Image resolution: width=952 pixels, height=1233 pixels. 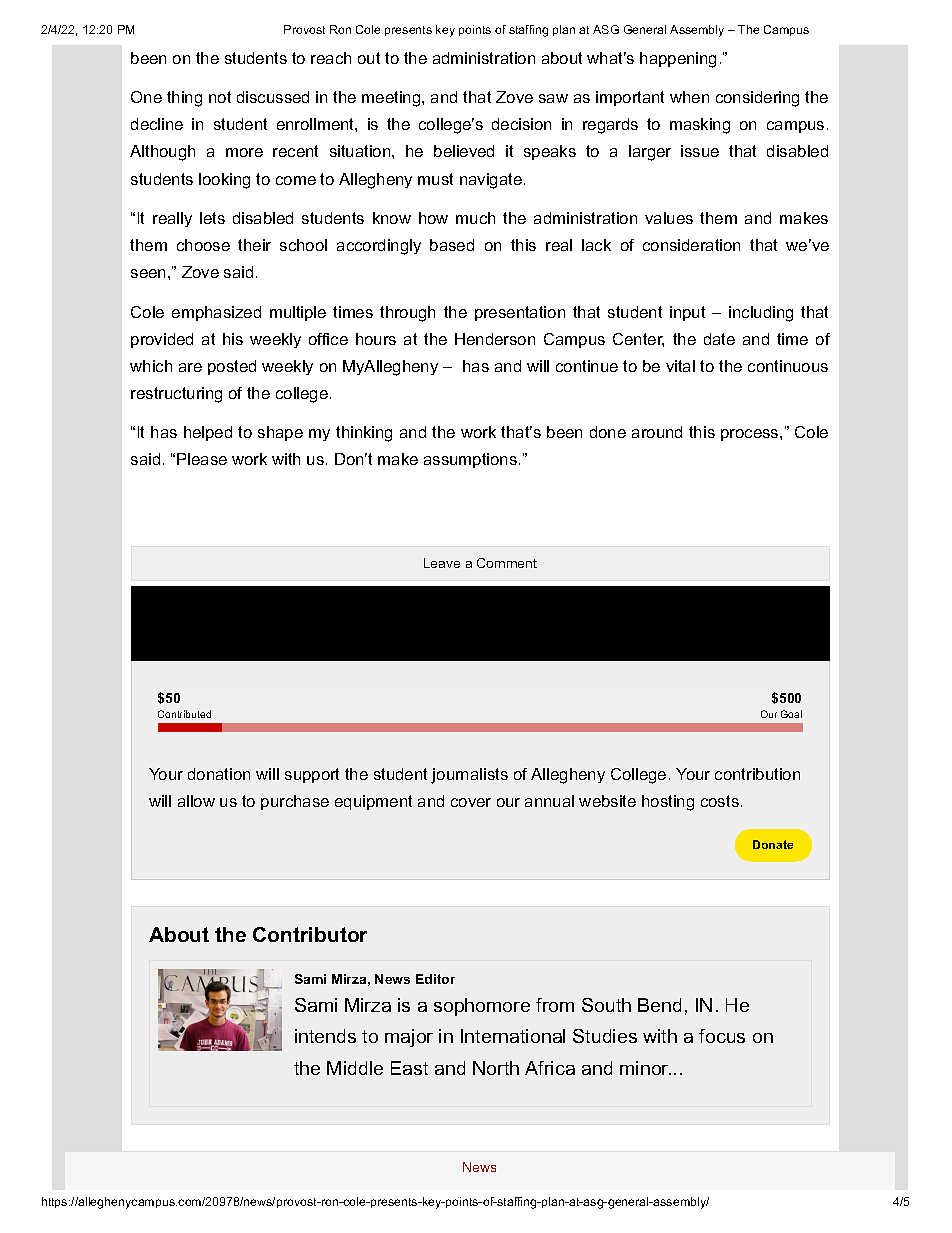 I want to click on Please, so click(x=202, y=459).
